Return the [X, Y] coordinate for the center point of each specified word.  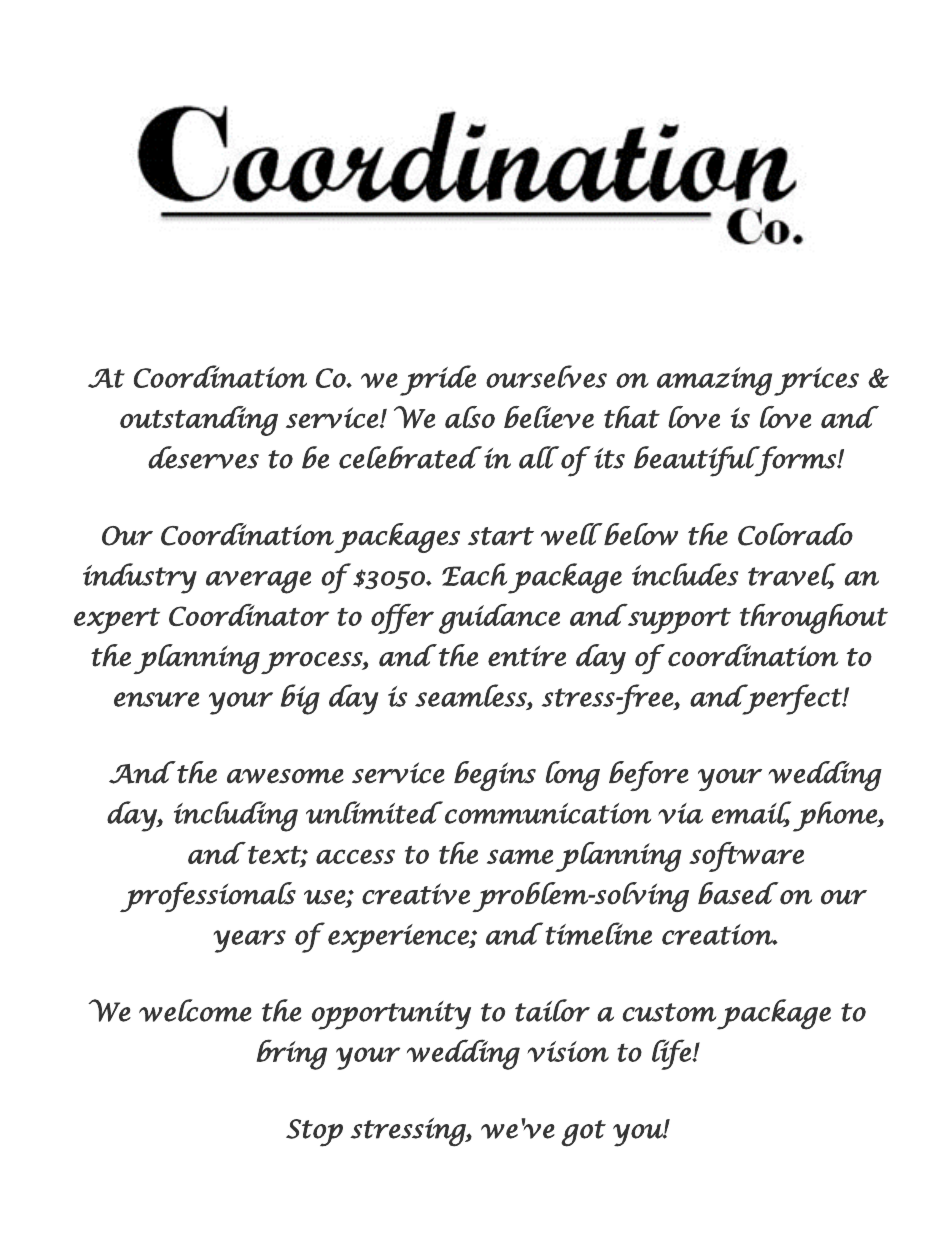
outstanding [199, 421]
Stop [314, 1133]
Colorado [795, 534]
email [751, 813]
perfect [792, 699]
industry [140, 578]
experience [399, 938]
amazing [714, 381]
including [236, 816]
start [501, 536]
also [470, 417]
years [250, 941]
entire [527, 656]
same [520, 856]
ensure [156, 699]
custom [669, 1012]
